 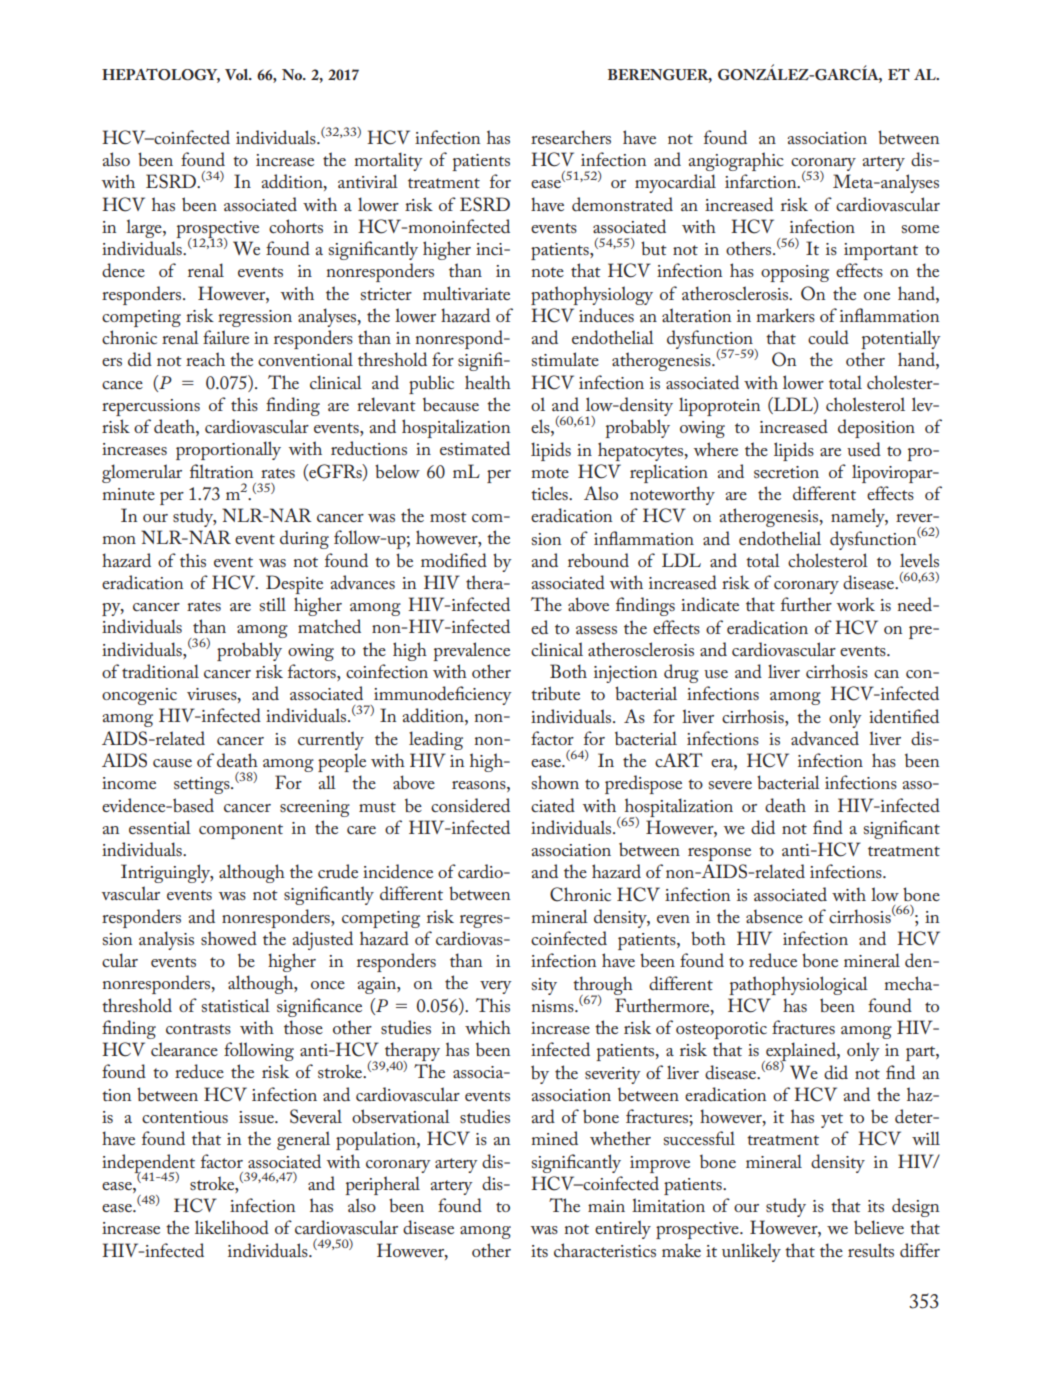 I want to click on Vol, so click(x=238, y=74).
